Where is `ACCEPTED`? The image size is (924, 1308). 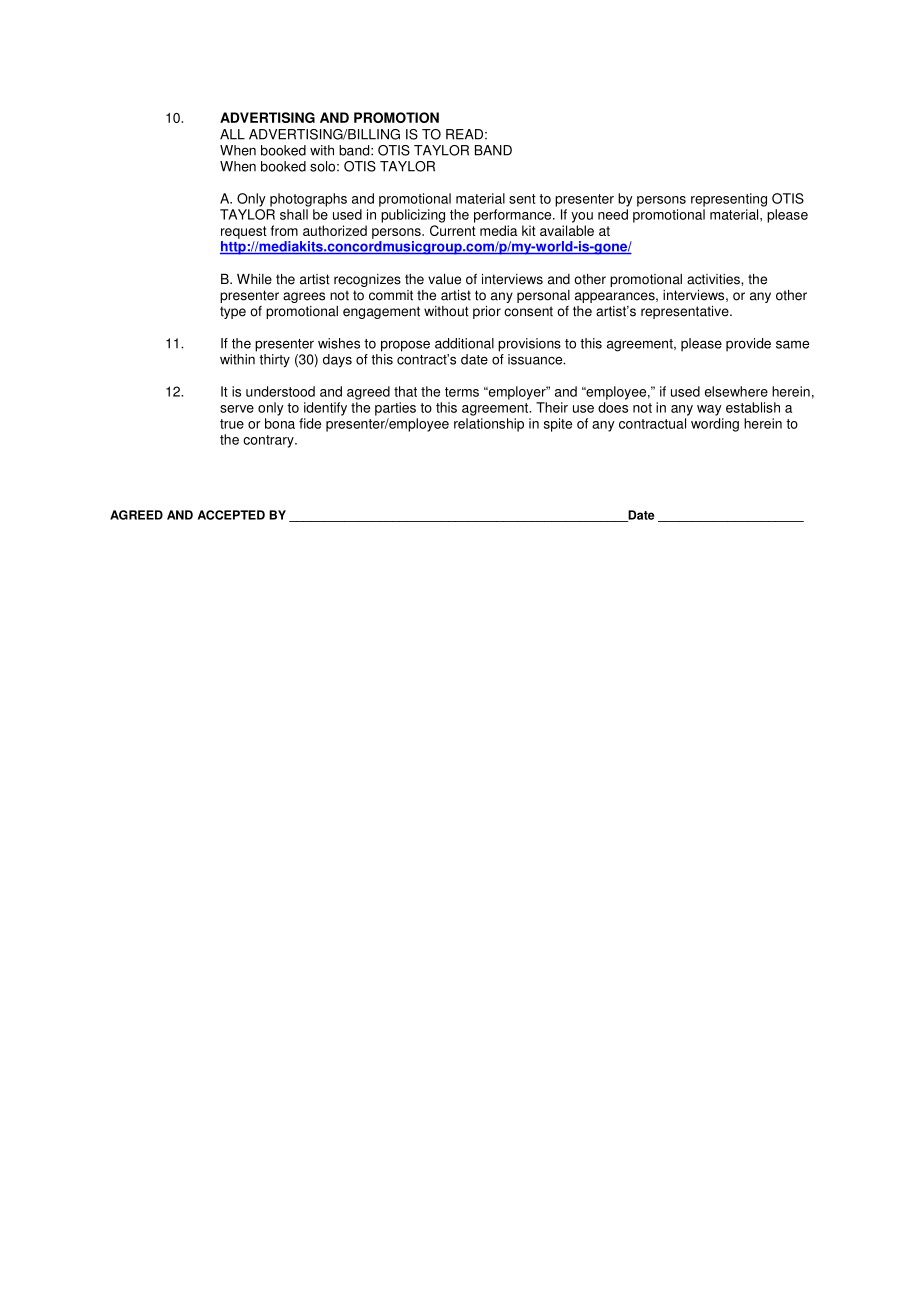
ACCEPTED is located at coordinates (231, 515).
